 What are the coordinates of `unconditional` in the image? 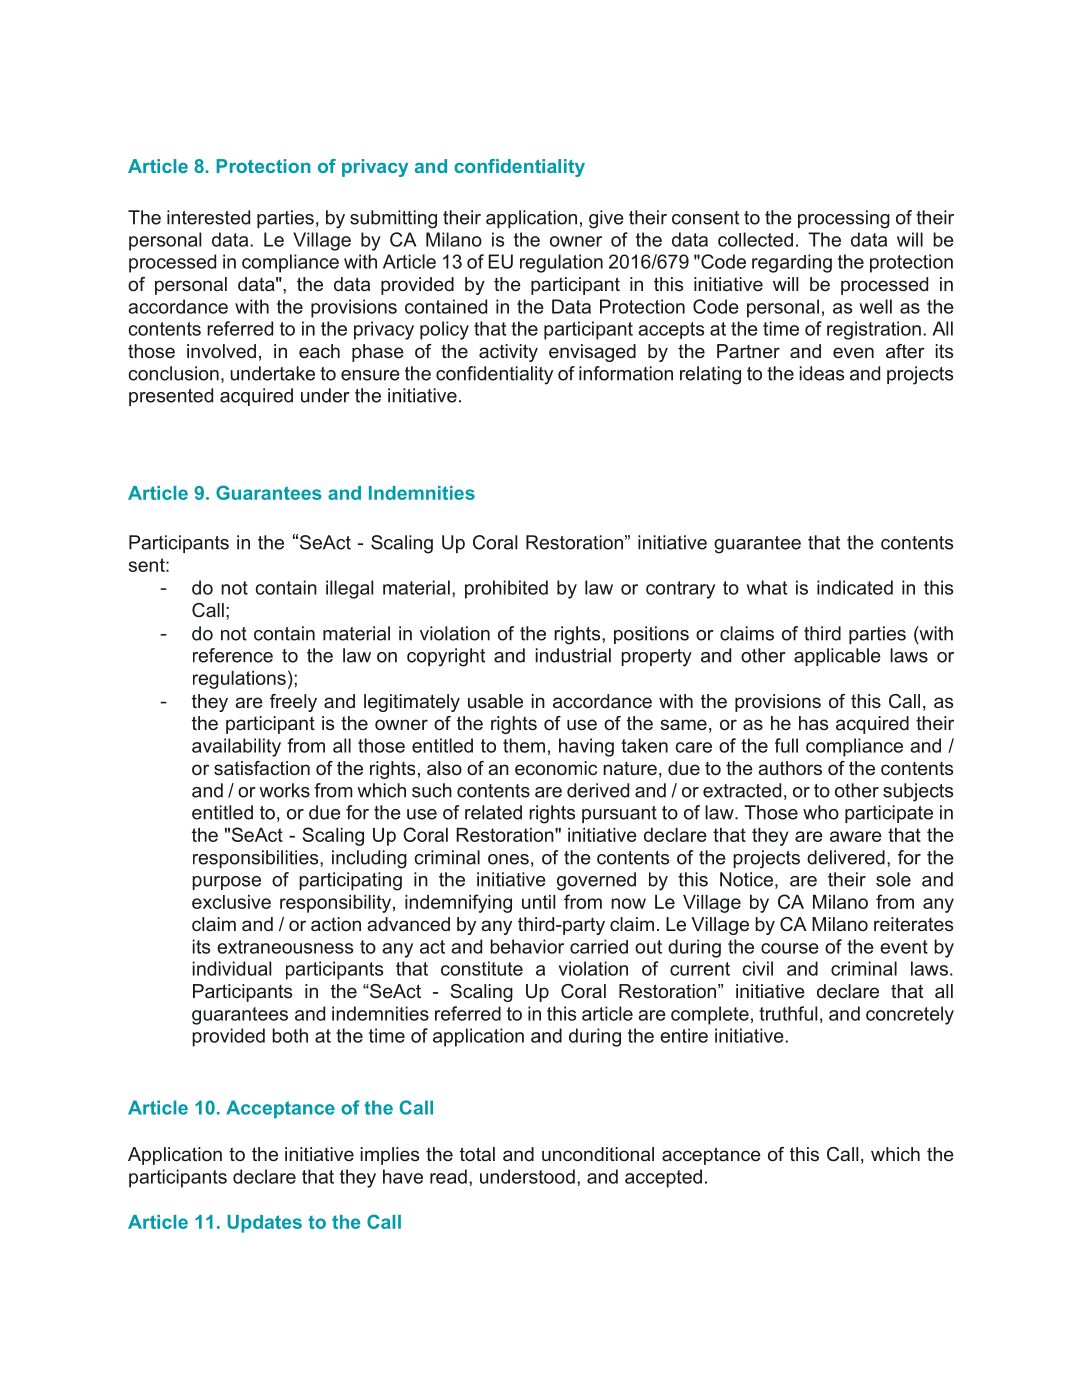 It's located at (598, 1154).
